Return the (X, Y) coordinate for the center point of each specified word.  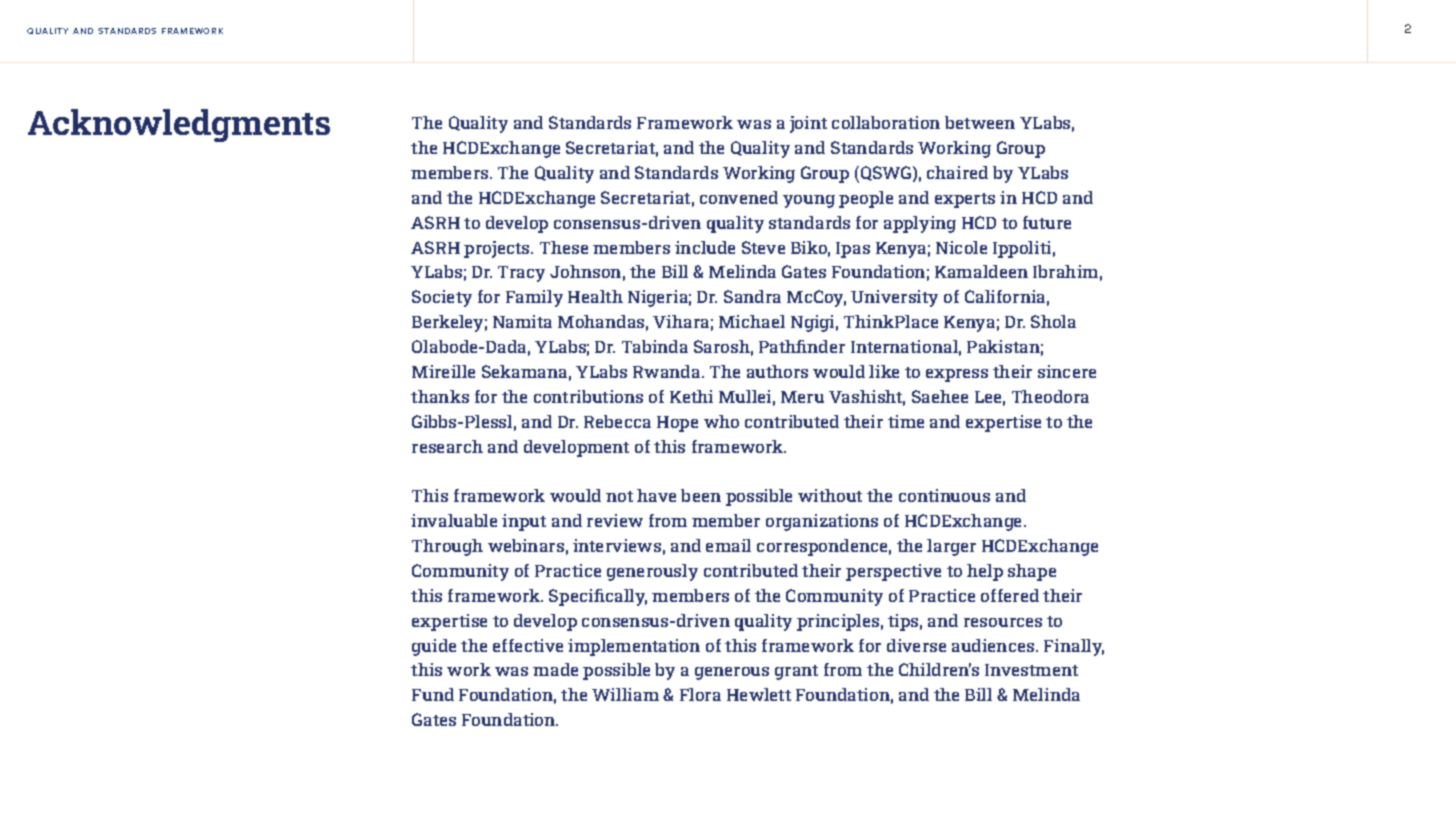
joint (808, 124)
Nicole (961, 247)
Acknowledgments (179, 125)
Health (595, 296)
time (906, 421)
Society (442, 298)
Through (447, 547)
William (625, 694)
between (980, 122)
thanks (440, 396)
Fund (433, 694)
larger (951, 547)
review (615, 520)
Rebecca (617, 421)
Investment (1031, 670)
